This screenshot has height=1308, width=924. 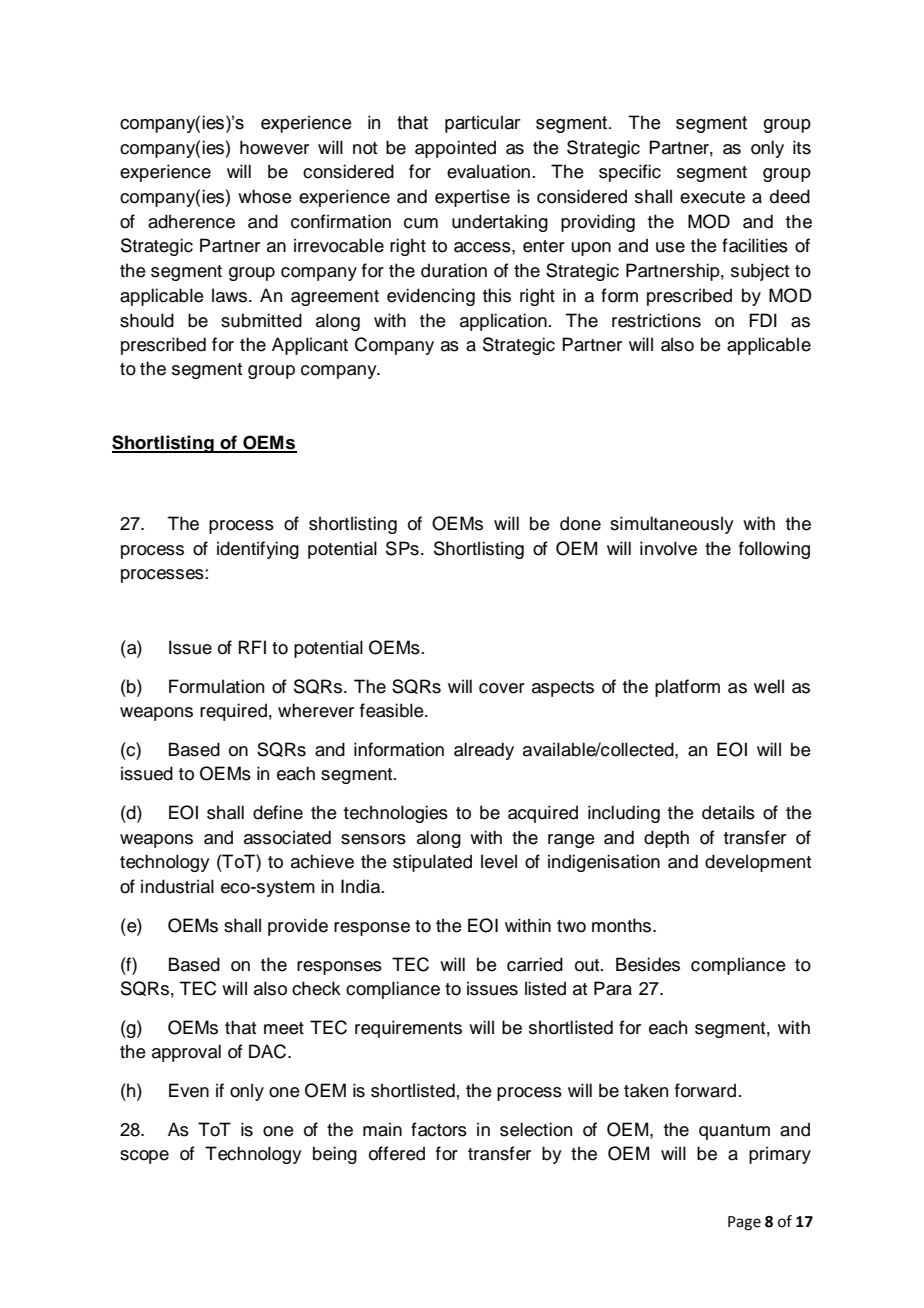 I want to click on well, so click(x=769, y=686).
